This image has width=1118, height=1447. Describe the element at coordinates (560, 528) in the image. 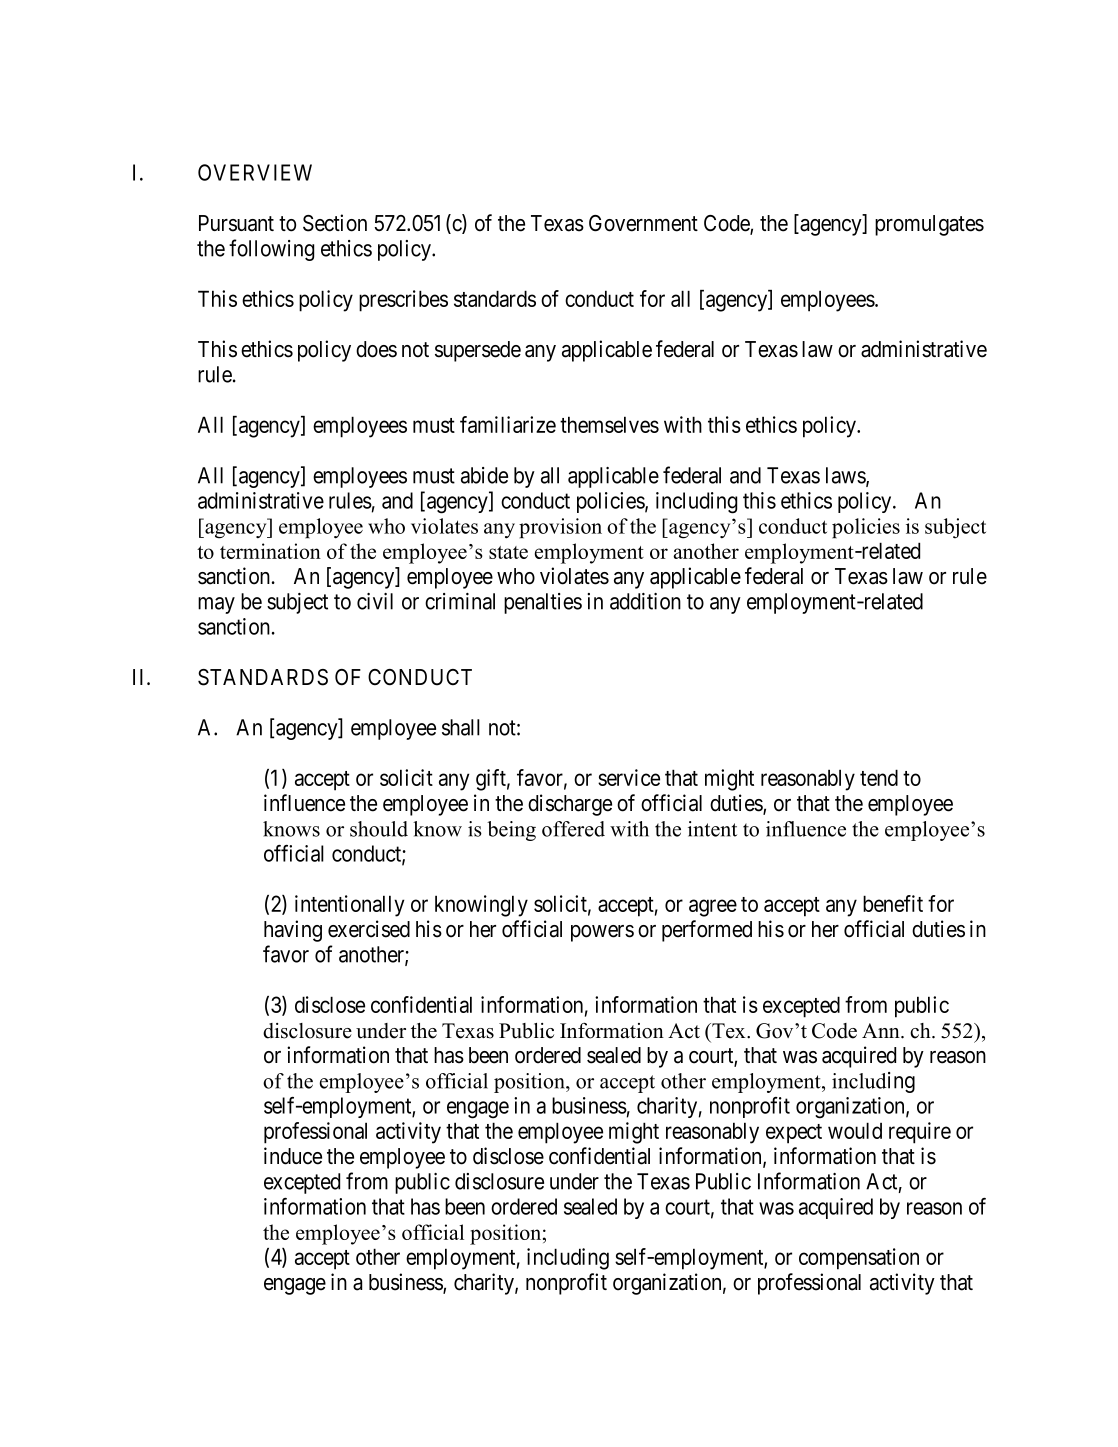

I see `provision` at that location.
